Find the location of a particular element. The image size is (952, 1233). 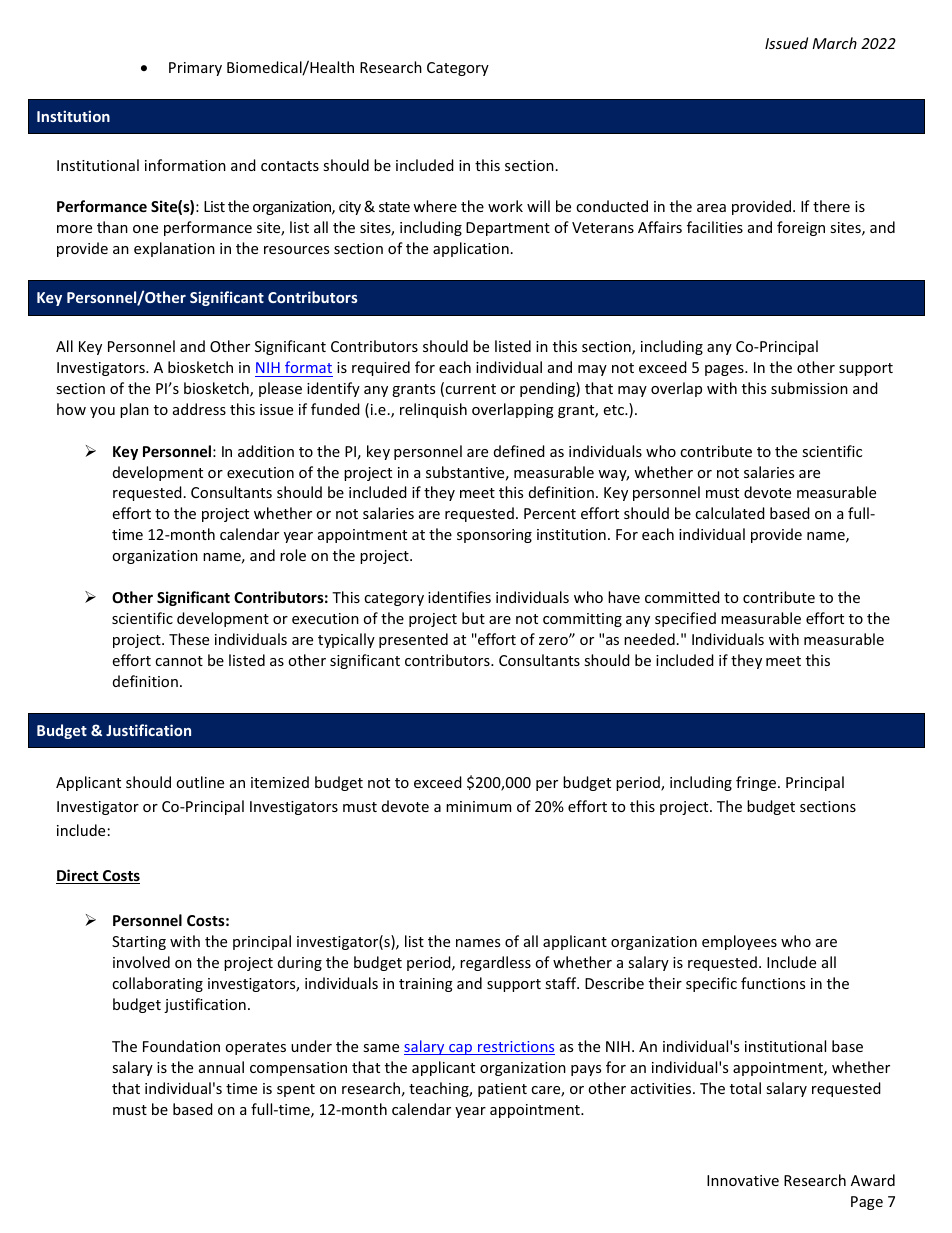

address is located at coordinates (199, 409).
